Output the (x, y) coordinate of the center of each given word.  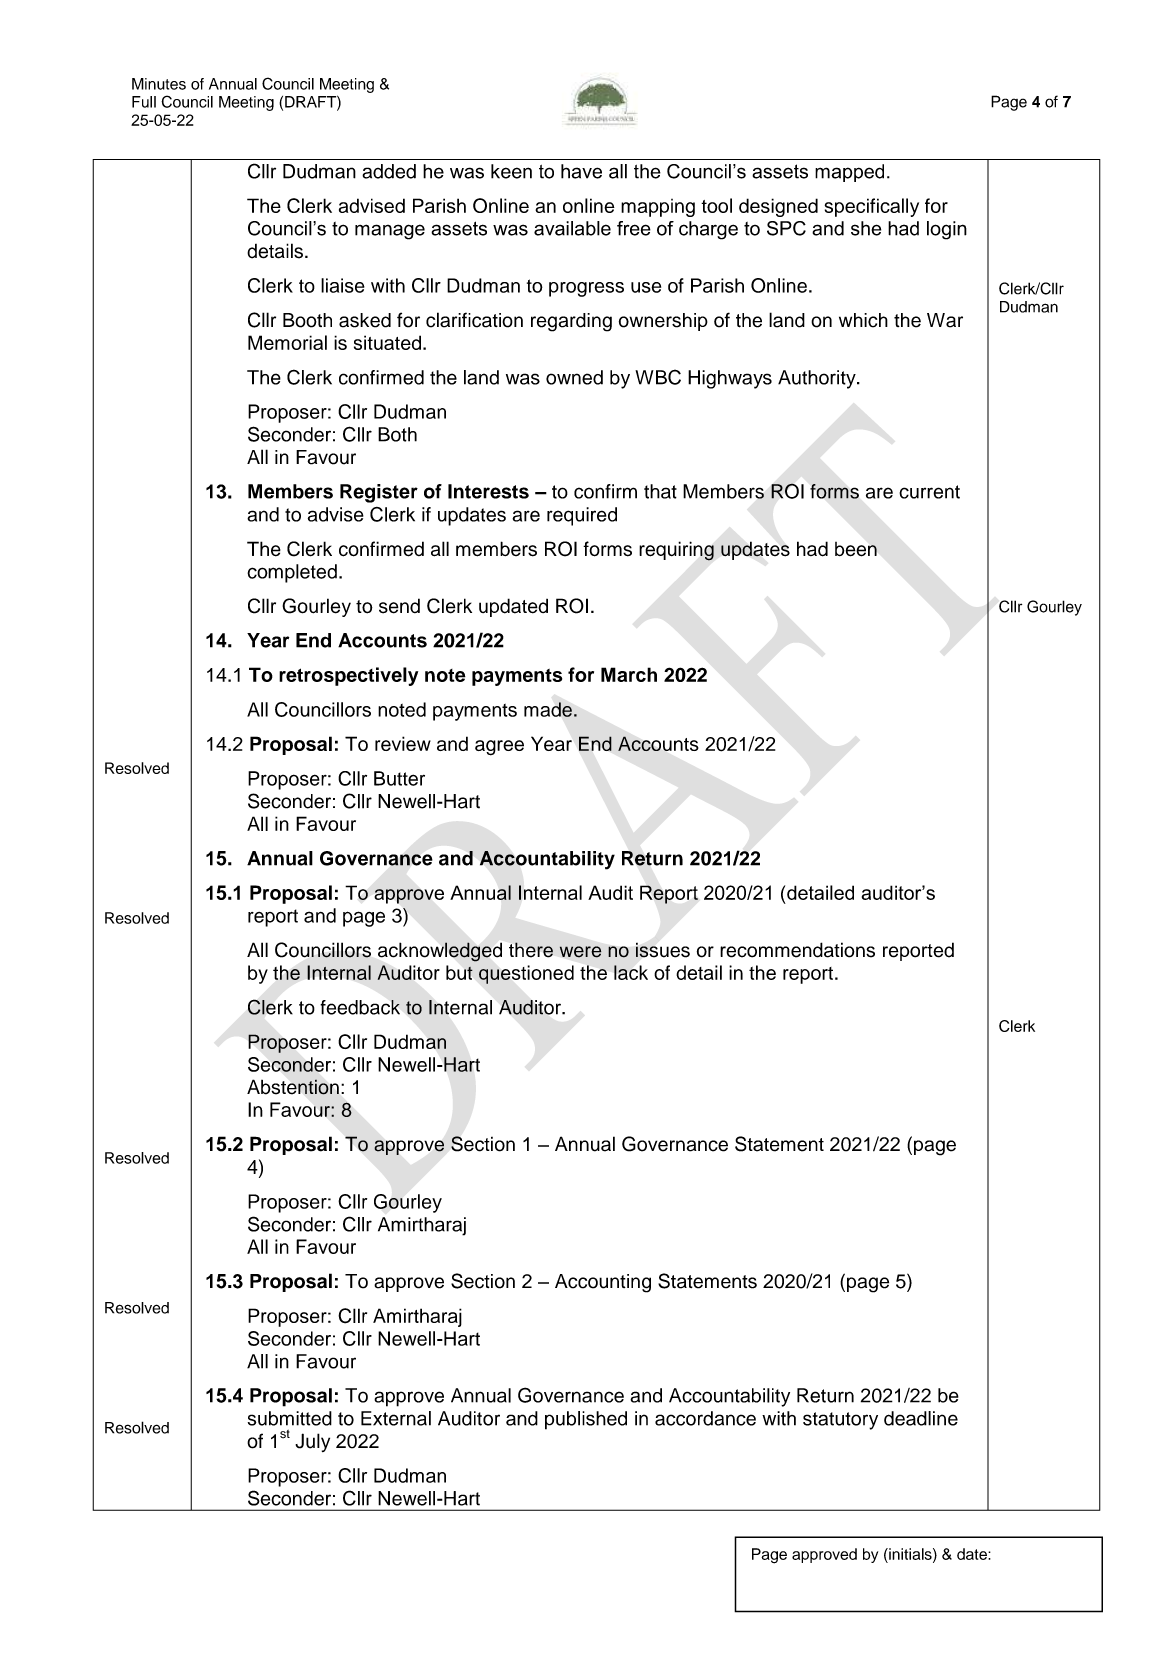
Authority (818, 379)
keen (511, 171)
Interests (488, 491)
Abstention (293, 1087)
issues (663, 950)
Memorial (287, 342)
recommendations (797, 950)
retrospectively (348, 676)
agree (499, 748)
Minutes (159, 84)
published (586, 1420)
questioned (526, 974)
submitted (290, 1418)
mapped (849, 173)
